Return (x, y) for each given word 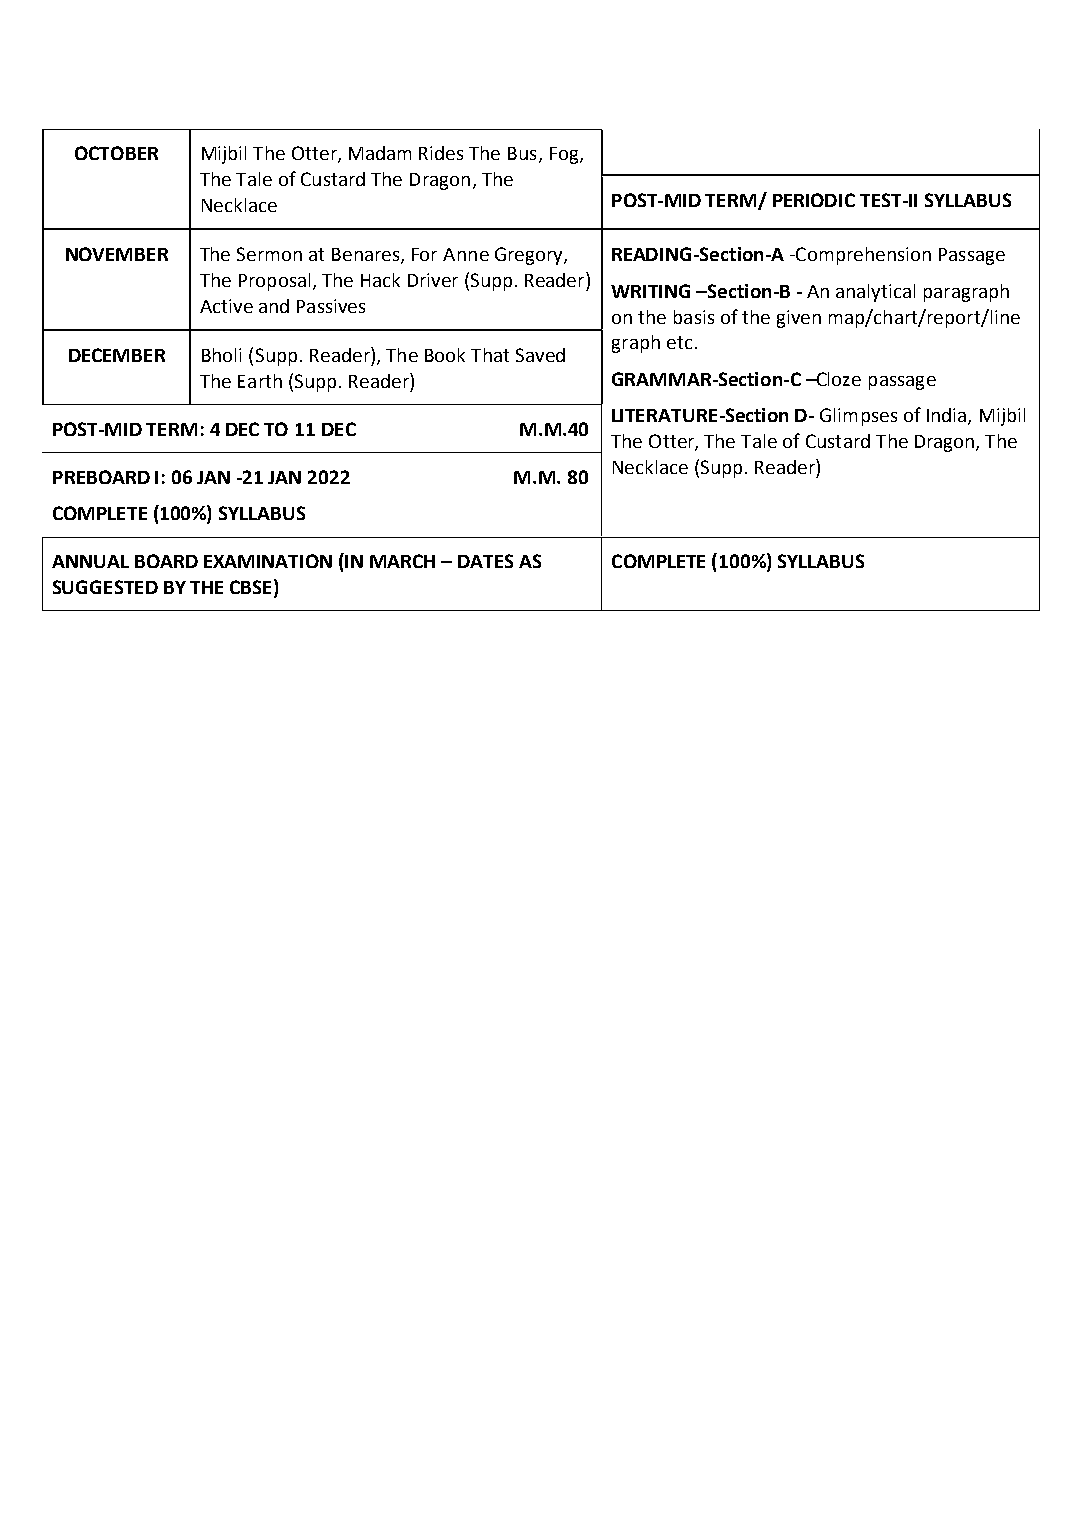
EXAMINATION (268, 561)
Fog (565, 155)
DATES (485, 561)
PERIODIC (814, 200)
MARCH (402, 561)
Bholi (221, 355)
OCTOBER (116, 153)
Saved (540, 355)
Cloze (838, 379)
